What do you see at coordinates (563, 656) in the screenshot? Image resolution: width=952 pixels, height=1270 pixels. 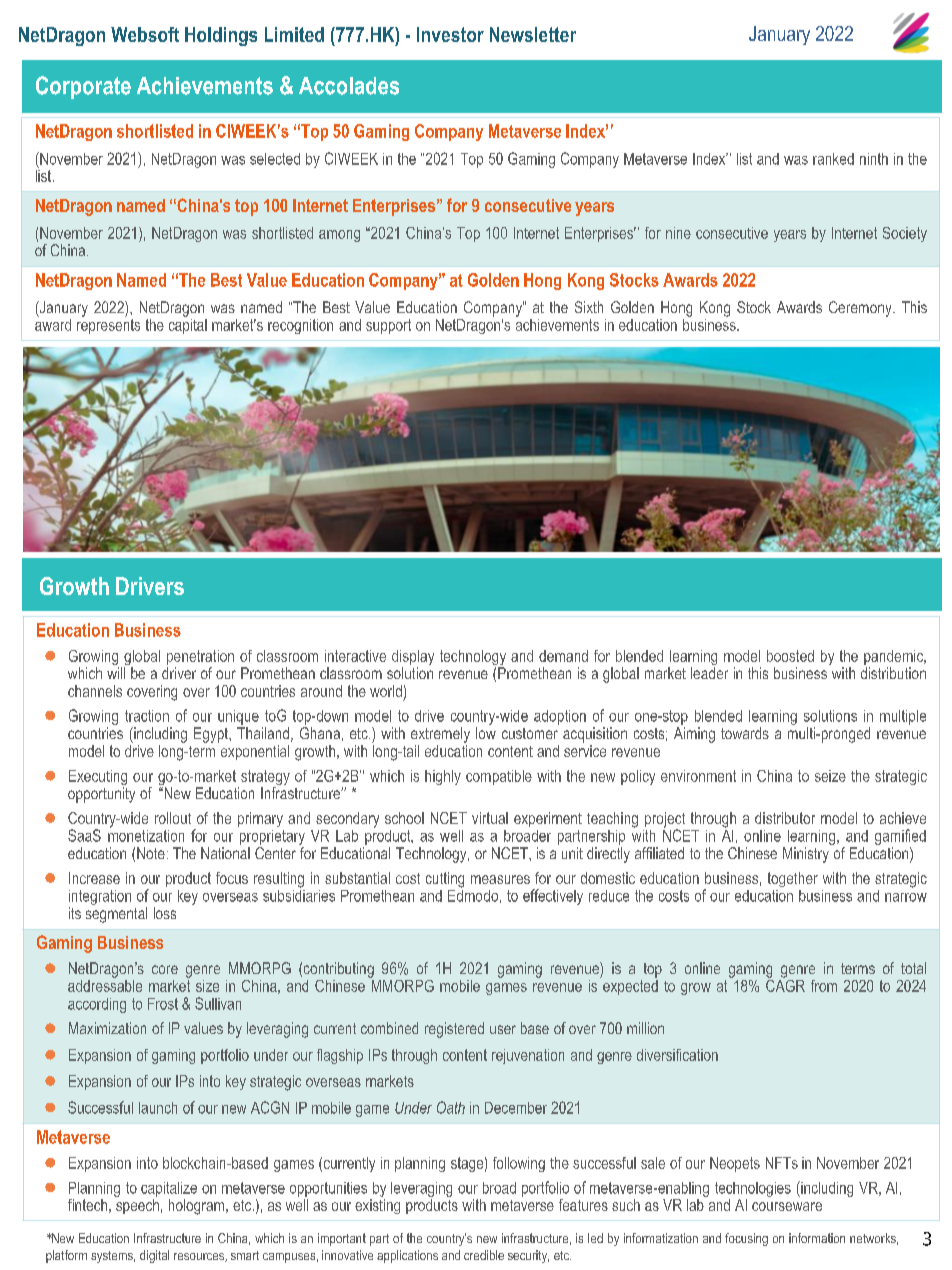 I see `demand` at bounding box center [563, 656].
